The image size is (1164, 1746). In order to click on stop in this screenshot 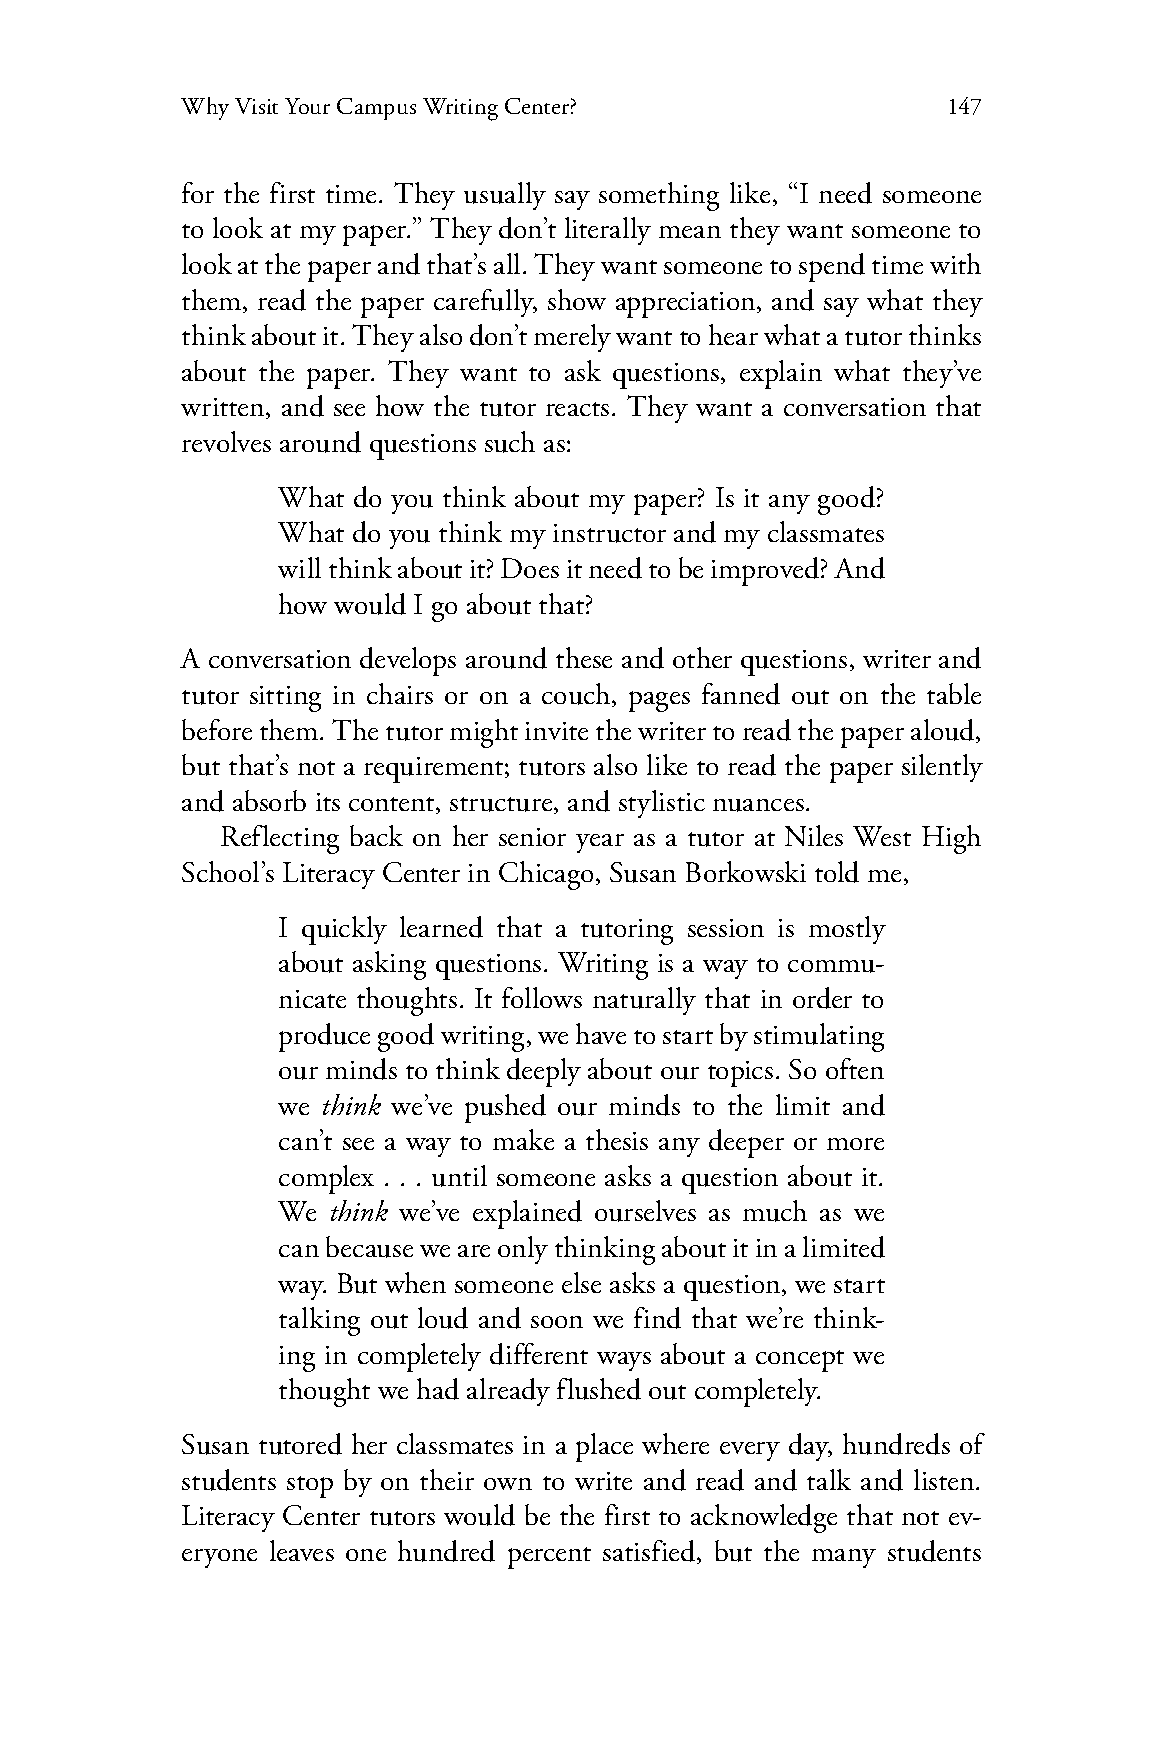, I will do `click(310, 1487)`.
